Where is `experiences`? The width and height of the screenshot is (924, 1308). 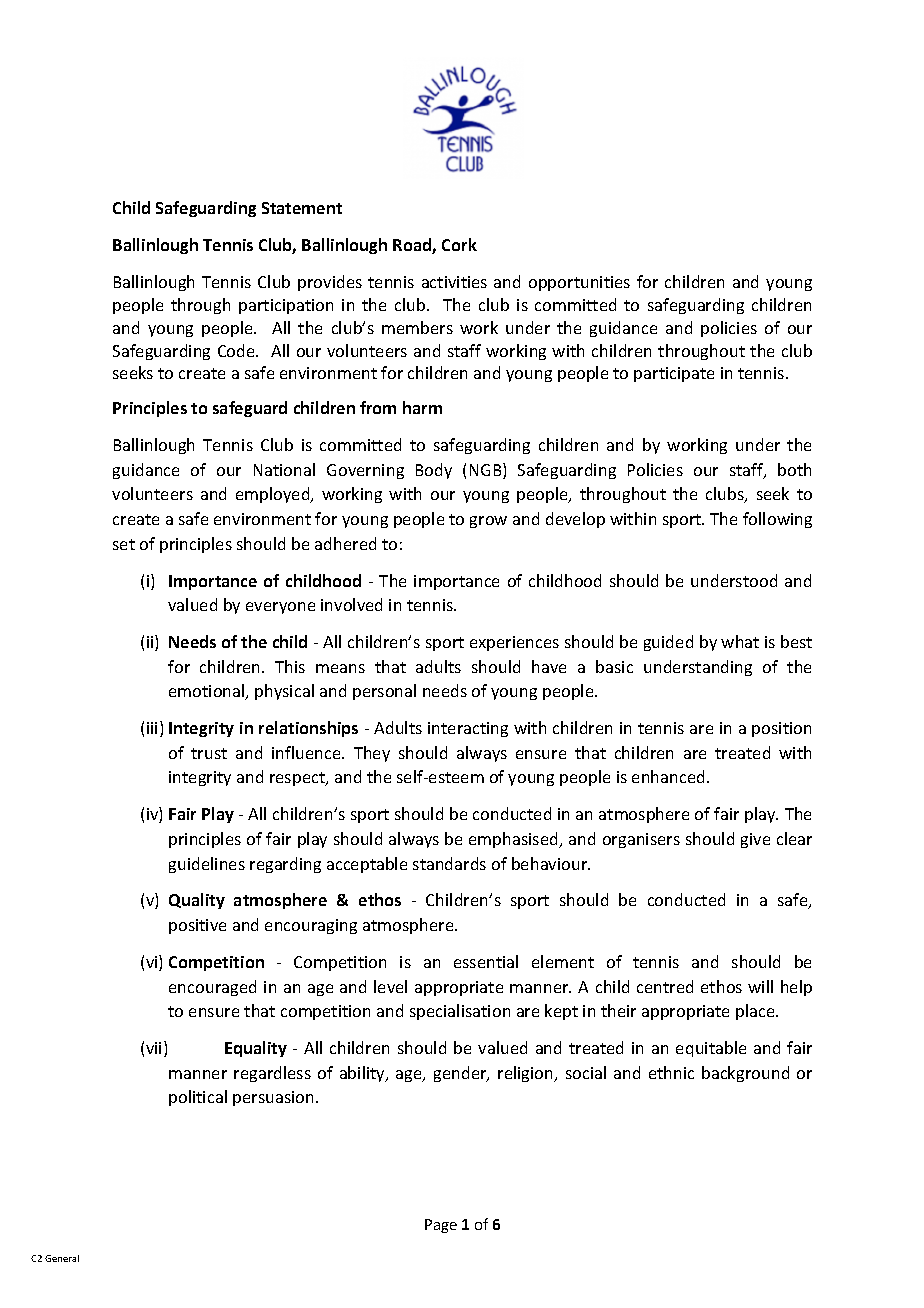 experiences is located at coordinates (514, 643).
